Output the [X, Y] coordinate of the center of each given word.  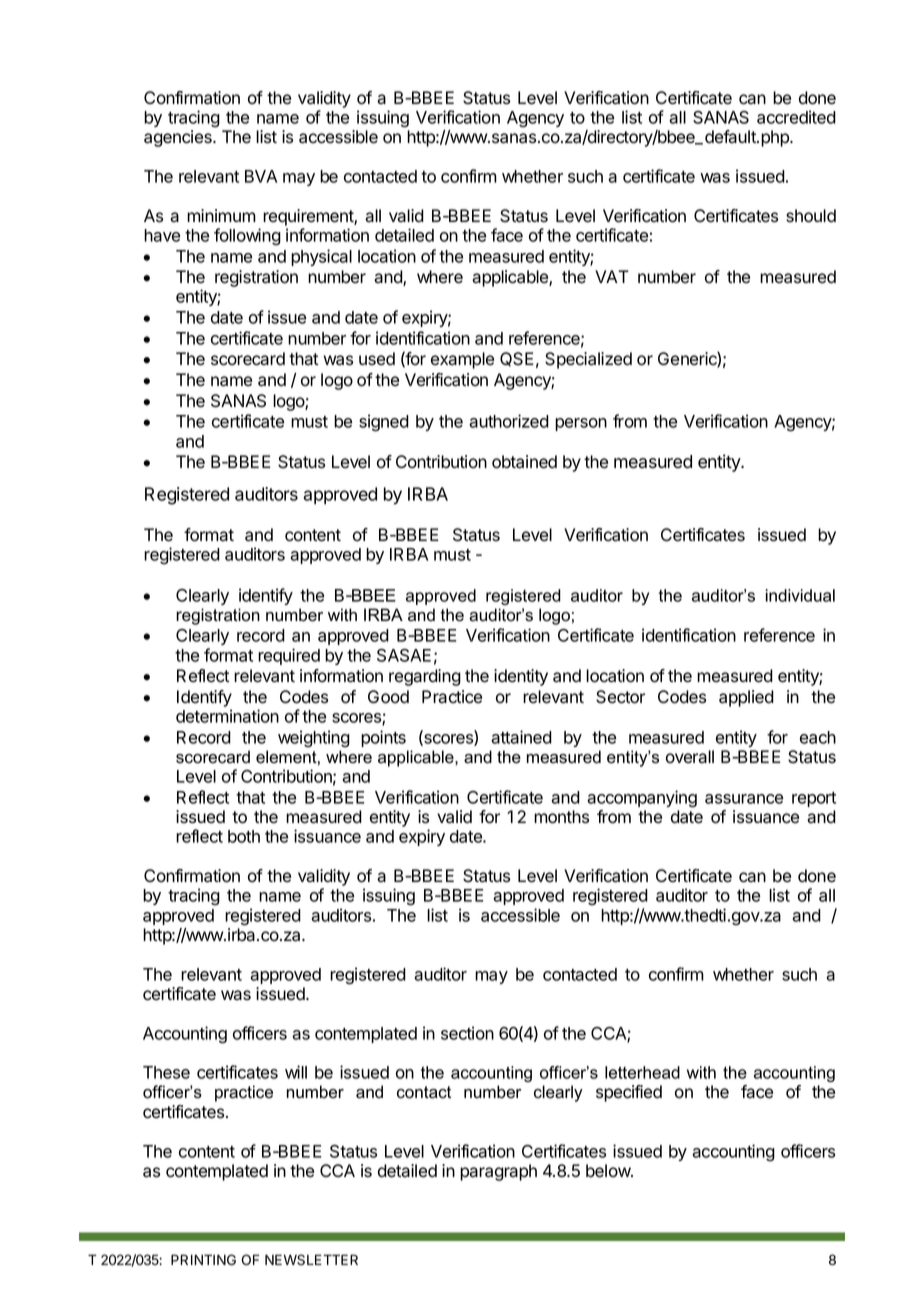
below [609, 1171]
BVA [261, 176]
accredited [796, 117]
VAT [612, 276]
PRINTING [203, 1259]
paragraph [498, 1172]
